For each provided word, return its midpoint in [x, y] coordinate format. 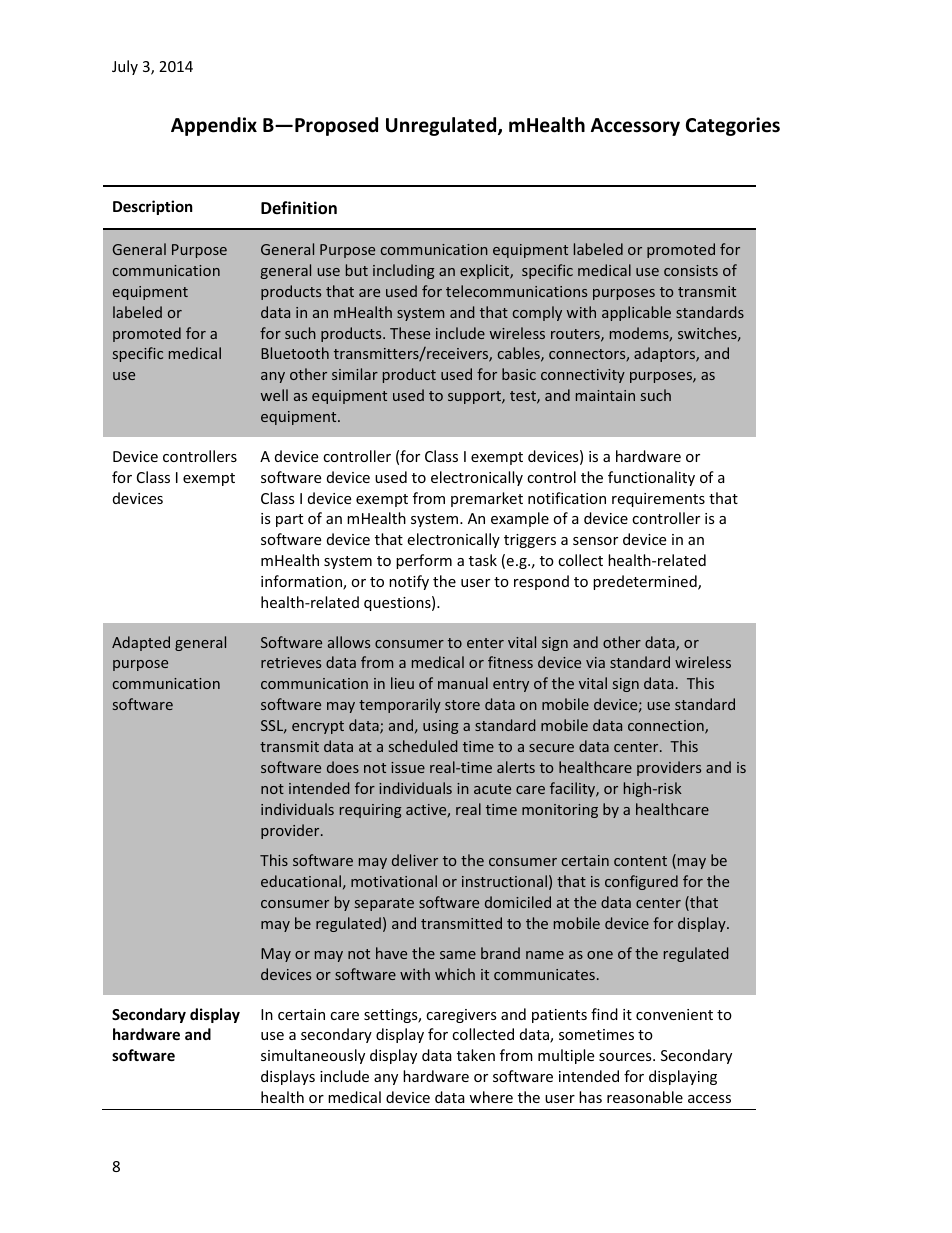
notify [409, 582]
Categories [733, 126]
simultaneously [313, 1056]
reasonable [645, 1097]
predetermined [646, 582]
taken [476, 1055]
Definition [299, 208]
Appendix [214, 126]
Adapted [141, 643]
